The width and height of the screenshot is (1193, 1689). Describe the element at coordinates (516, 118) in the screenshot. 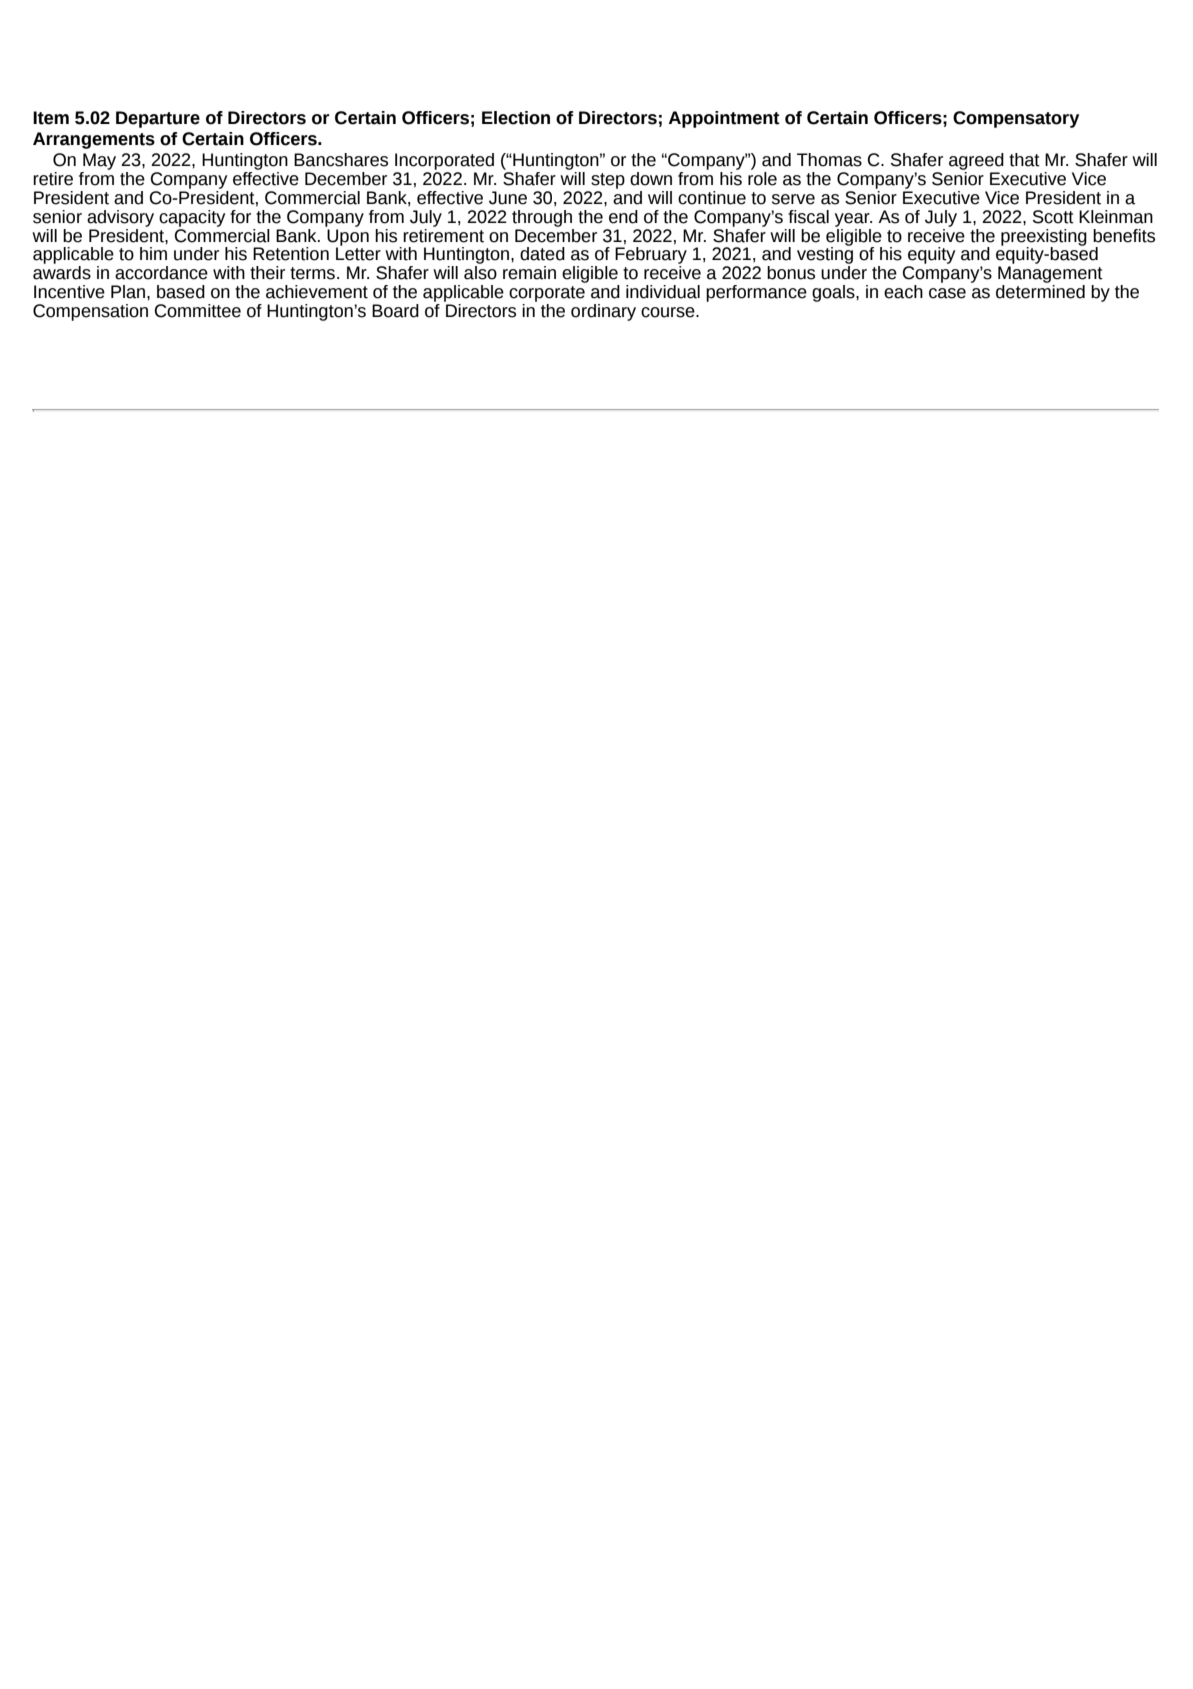

I see `Election` at that location.
